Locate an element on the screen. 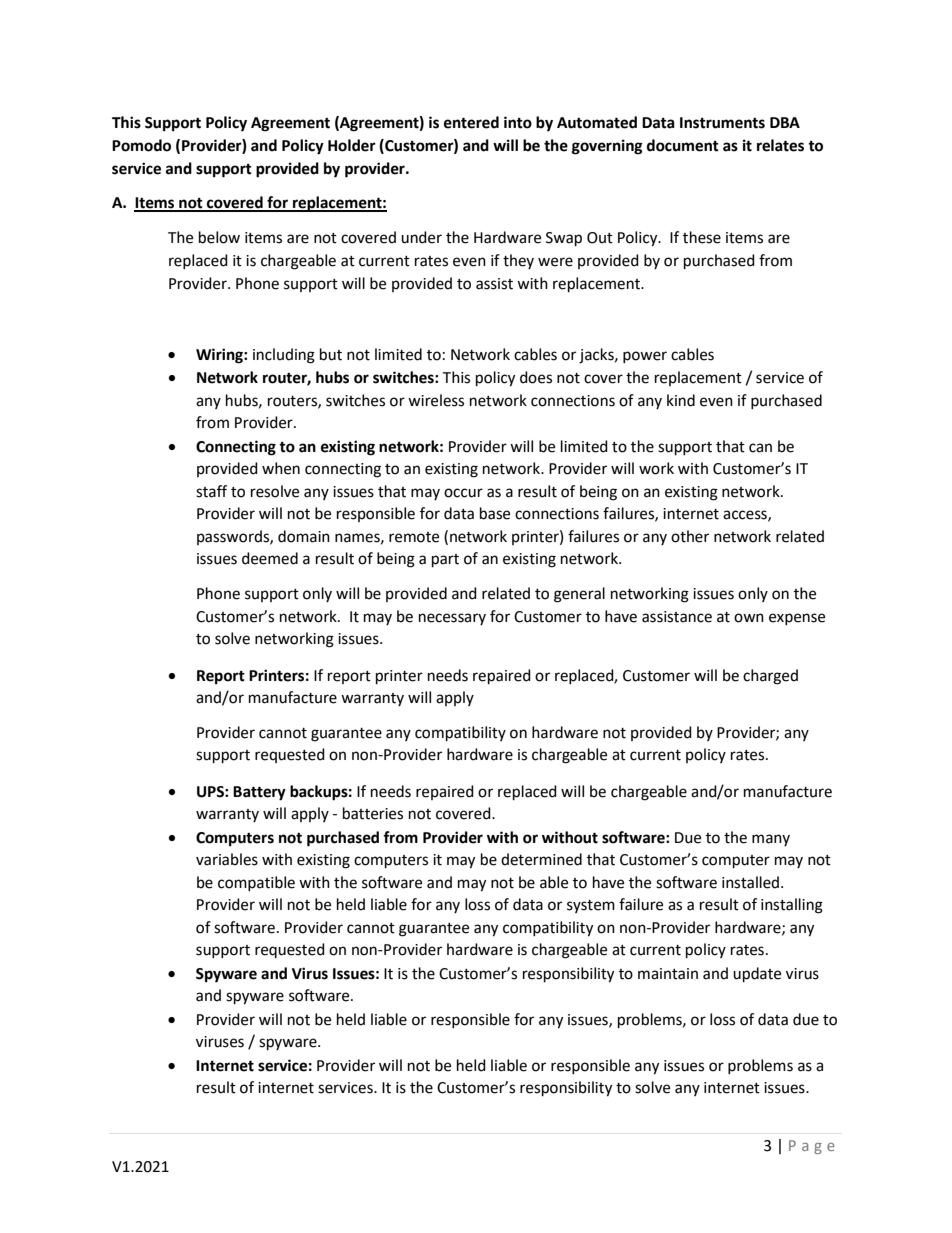 This screenshot has width=952, height=1233. other is located at coordinates (690, 536).
